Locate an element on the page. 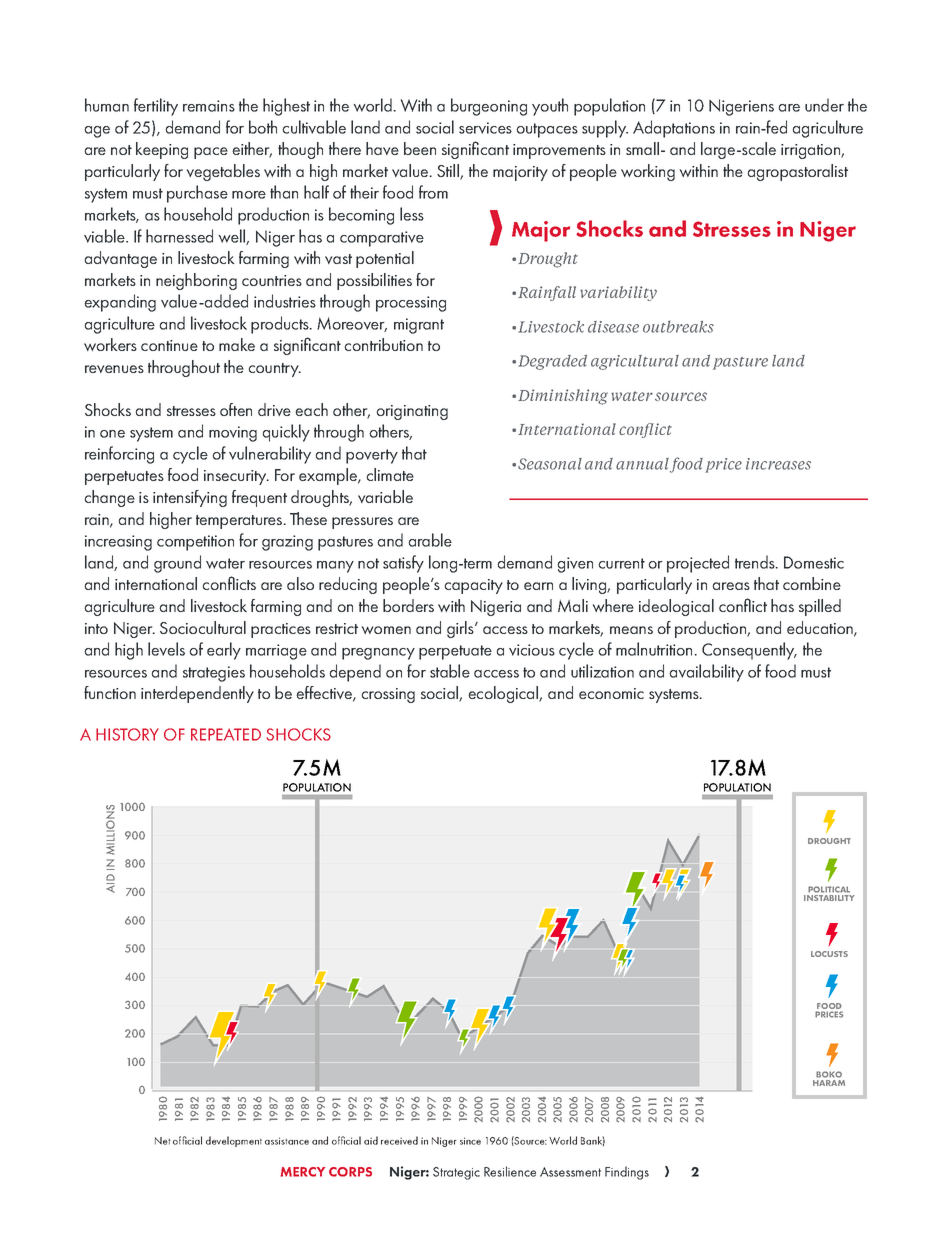 Image resolution: width=952 pixels, height=1233 pixels. Net is located at coordinates (162, 1141).
